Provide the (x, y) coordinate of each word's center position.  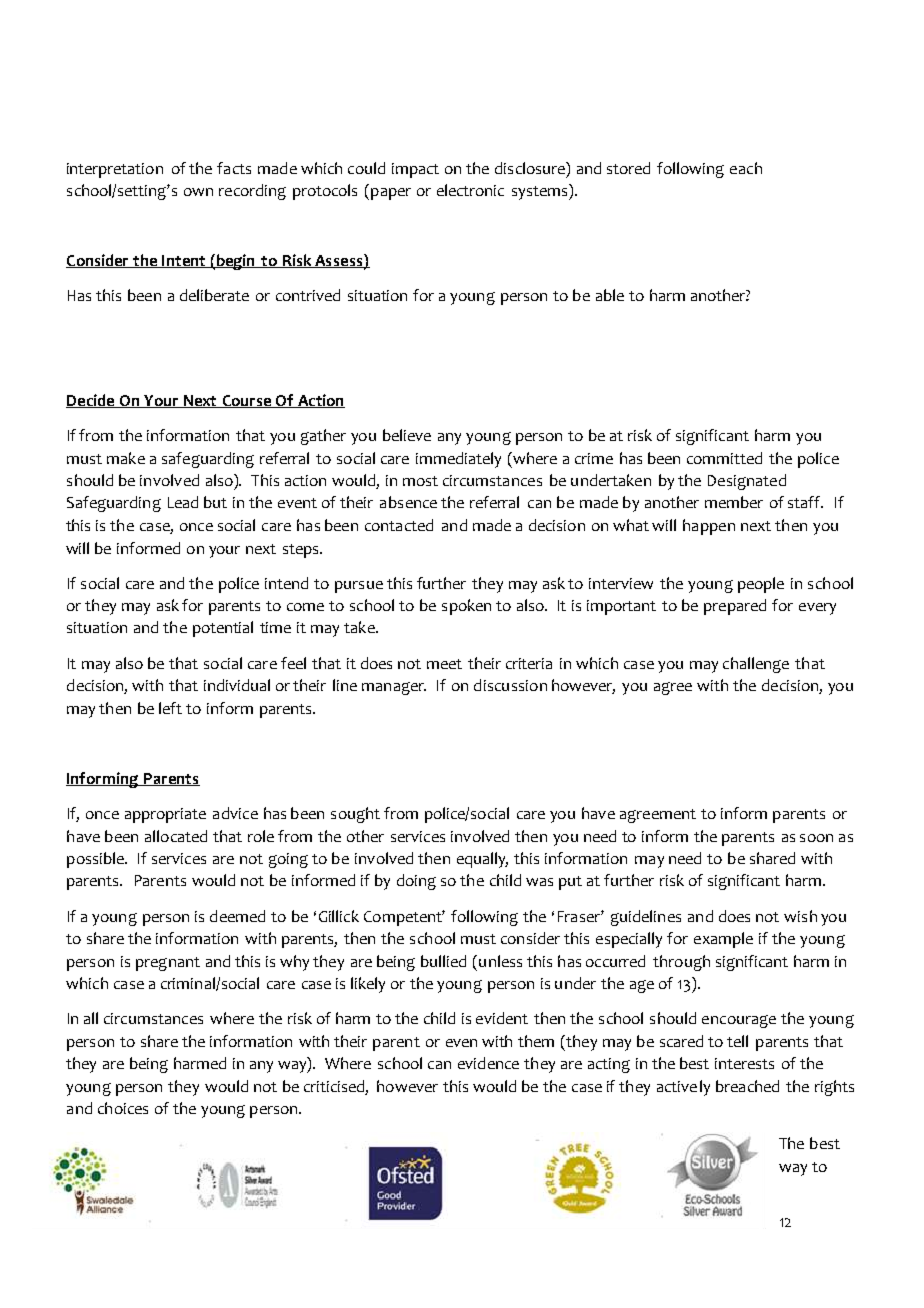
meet (444, 664)
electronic (470, 190)
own (198, 192)
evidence (488, 1063)
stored (628, 168)
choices (123, 1108)
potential (223, 629)
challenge (756, 665)
